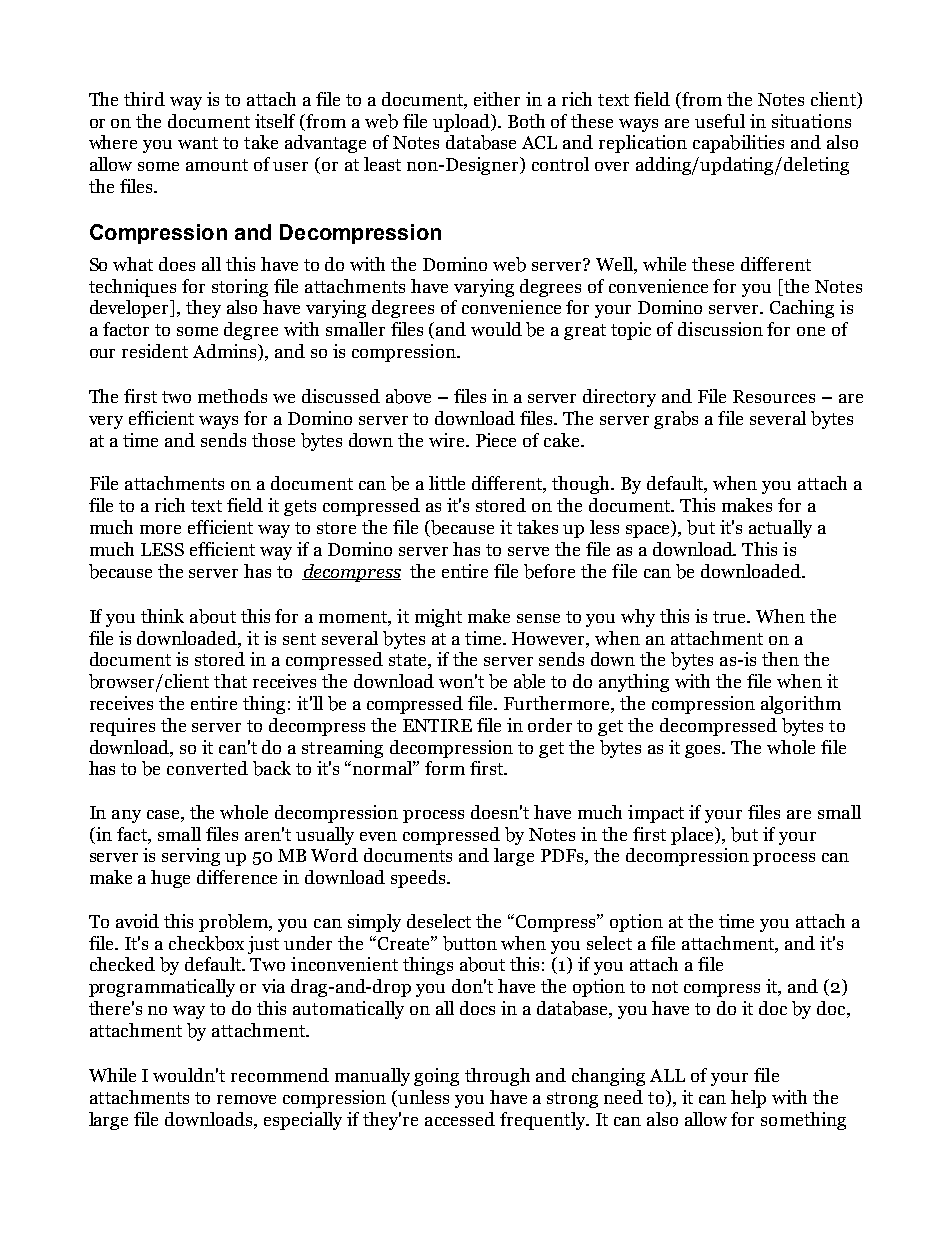 This page has width=952, height=1233. What do you see at coordinates (720, 121) in the page?
I see `useful` at bounding box center [720, 121].
